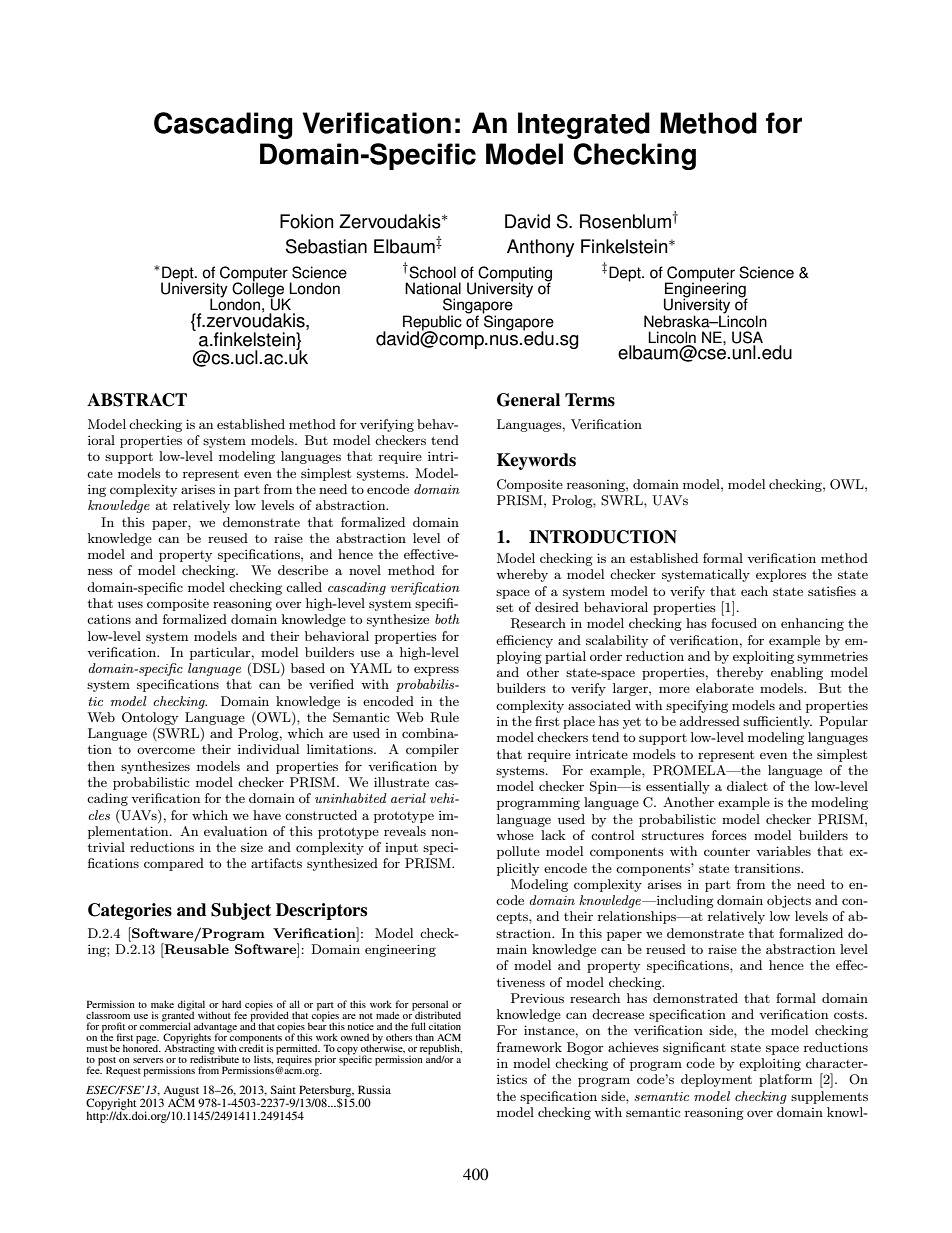  Describe the element at coordinates (326, 246) in the screenshot. I see `Sebastian` at that location.
